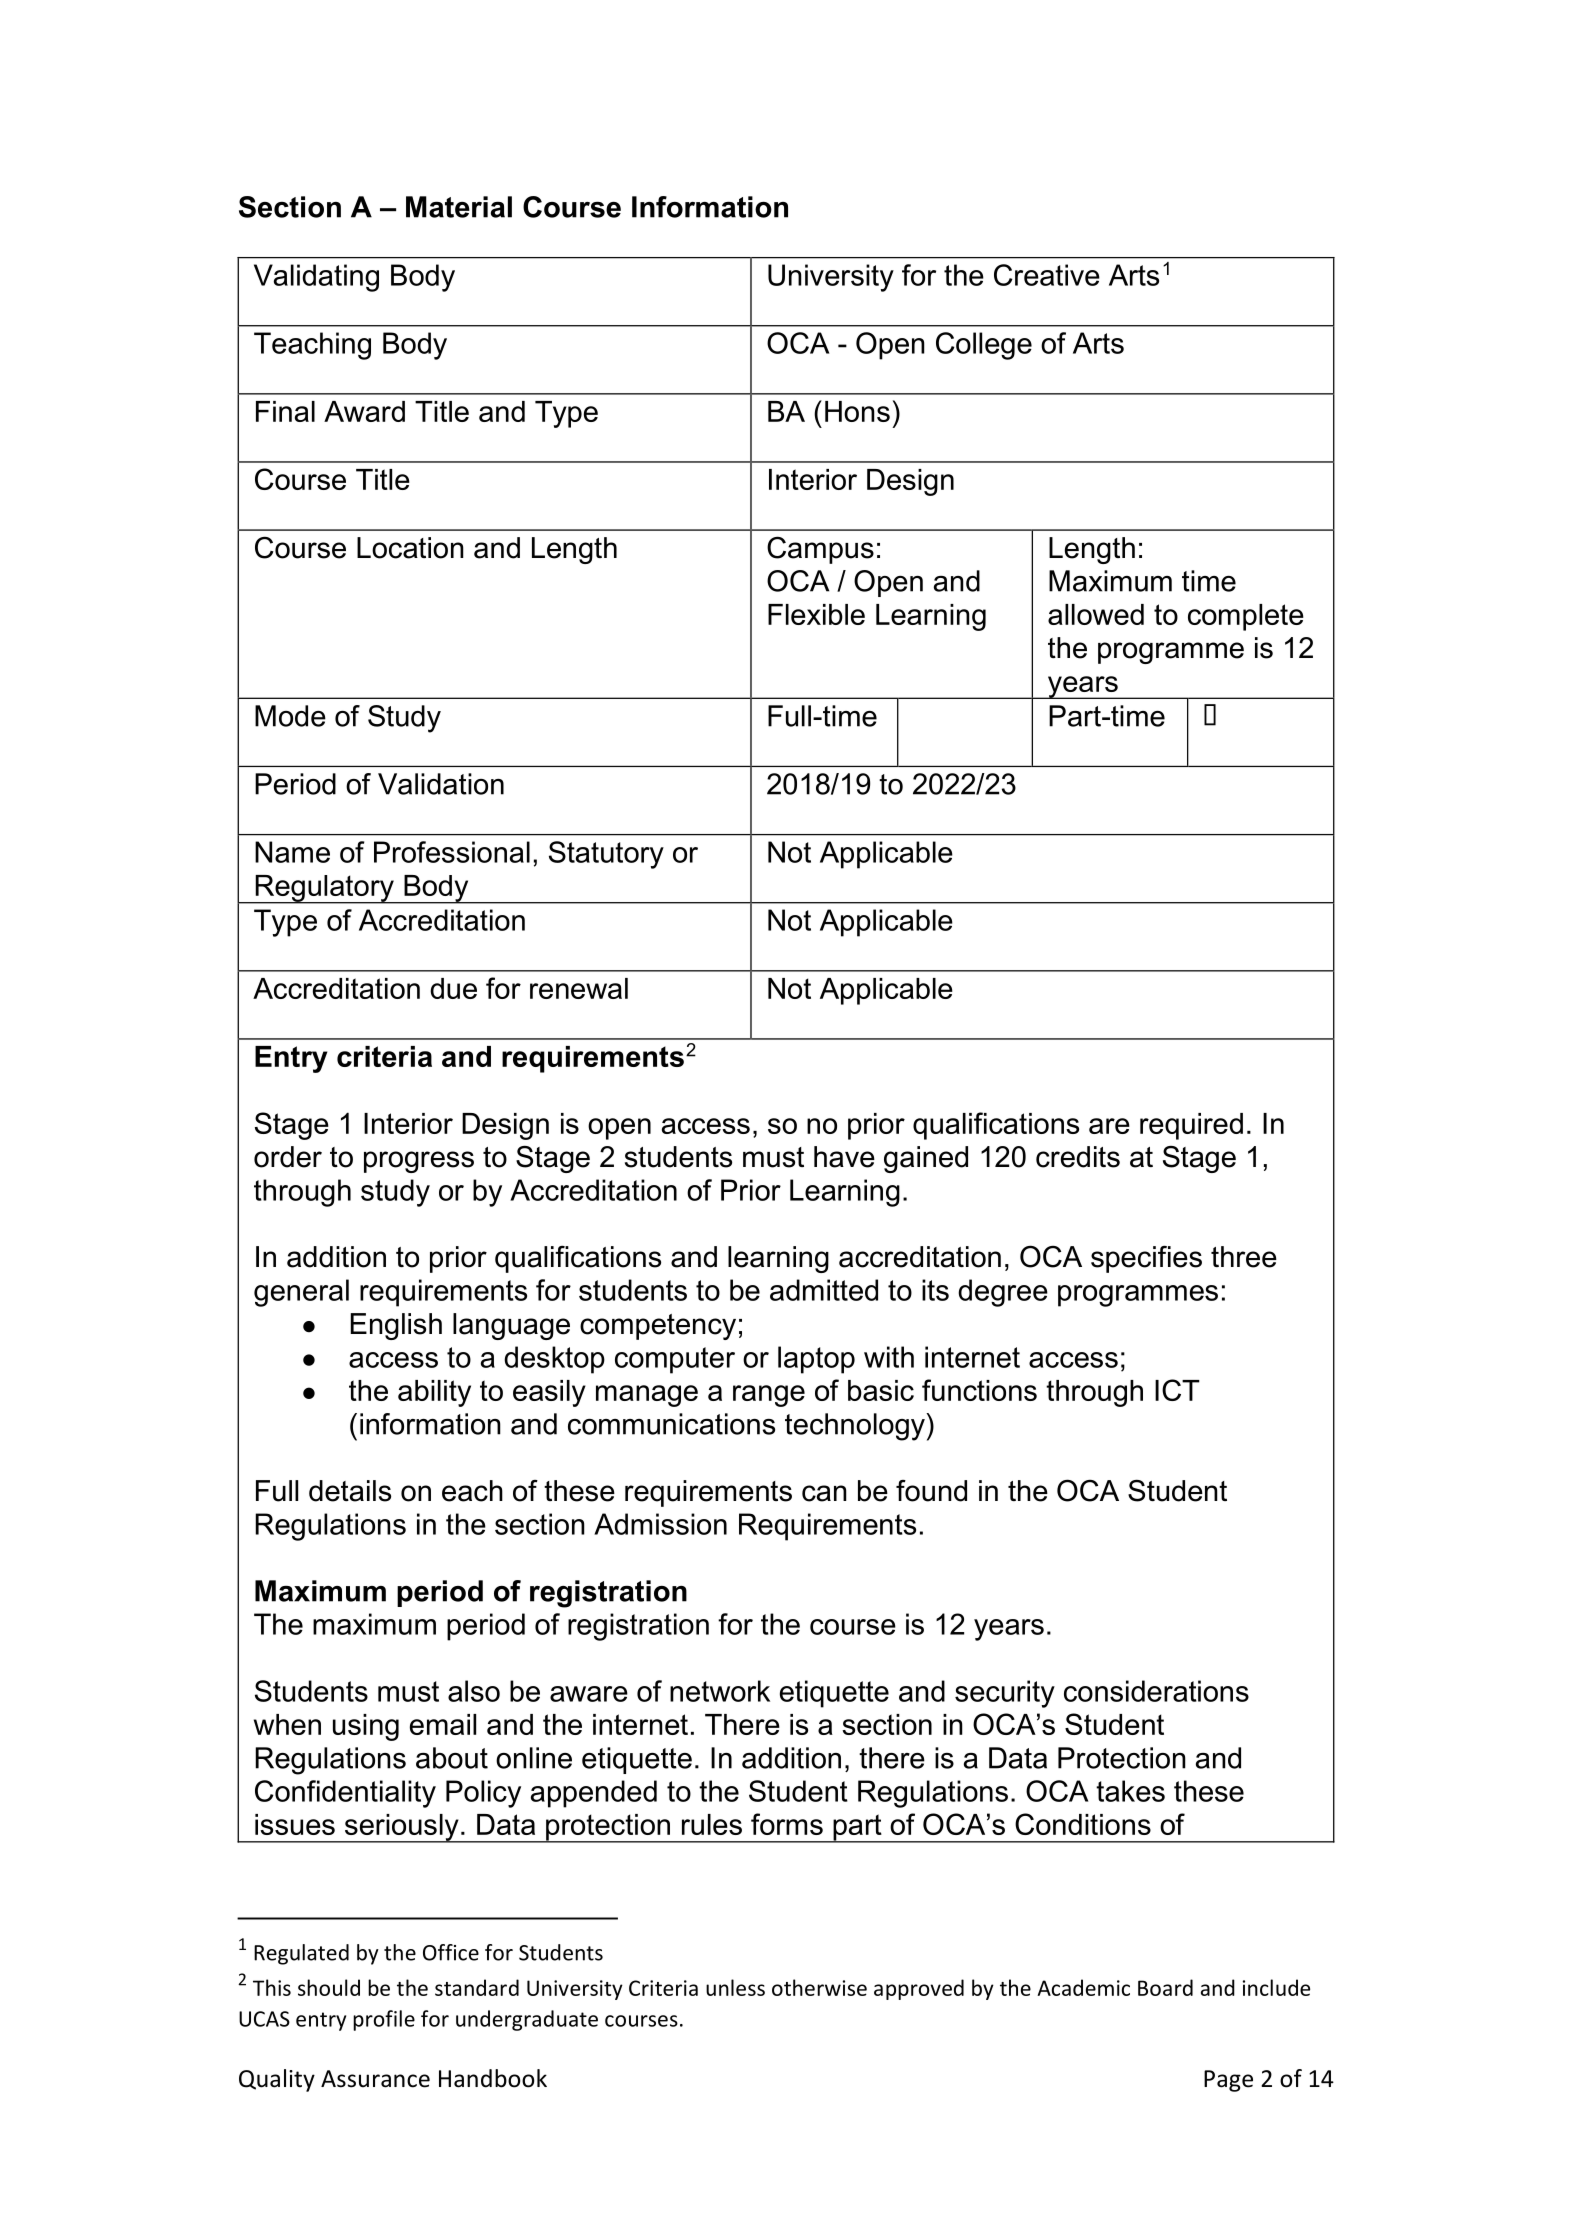 Image resolution: width=1572 pixels, height=2223 pixels. Describe the element at coordinates (1047, 275) in the screenshot. I see `Creative` at that location.
